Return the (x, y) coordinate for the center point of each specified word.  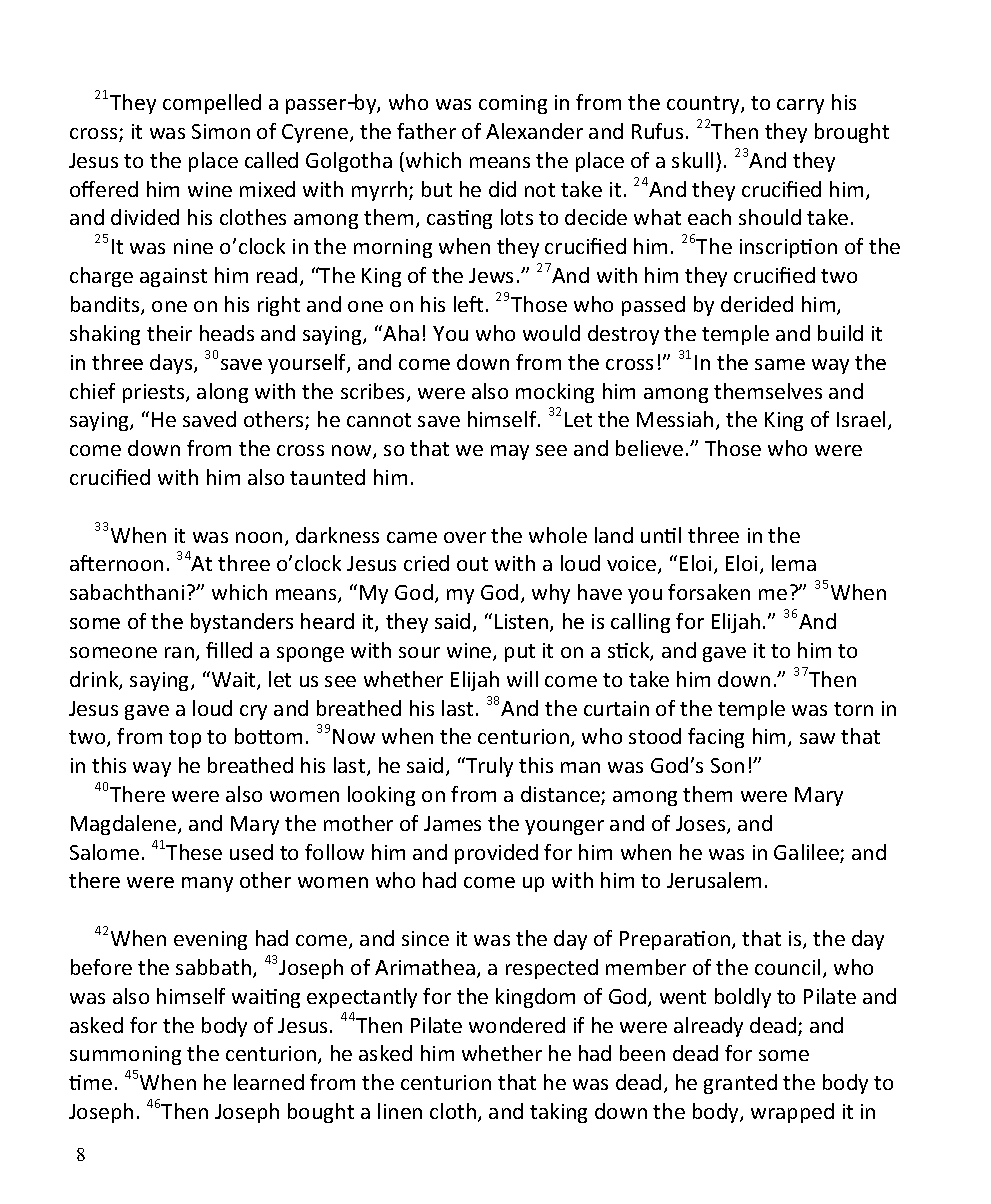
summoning (125, 1055)
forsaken (709, 592)
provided (496, 854)
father (426, 131)
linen (400, 1111)
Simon (221, 131)
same (780, 364)
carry (800, 106)
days (172, 364)
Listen (523, 623)
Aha (400, 333)
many (207, 884)
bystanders (242, 623)
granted (740, 1084)
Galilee (807, 853)
